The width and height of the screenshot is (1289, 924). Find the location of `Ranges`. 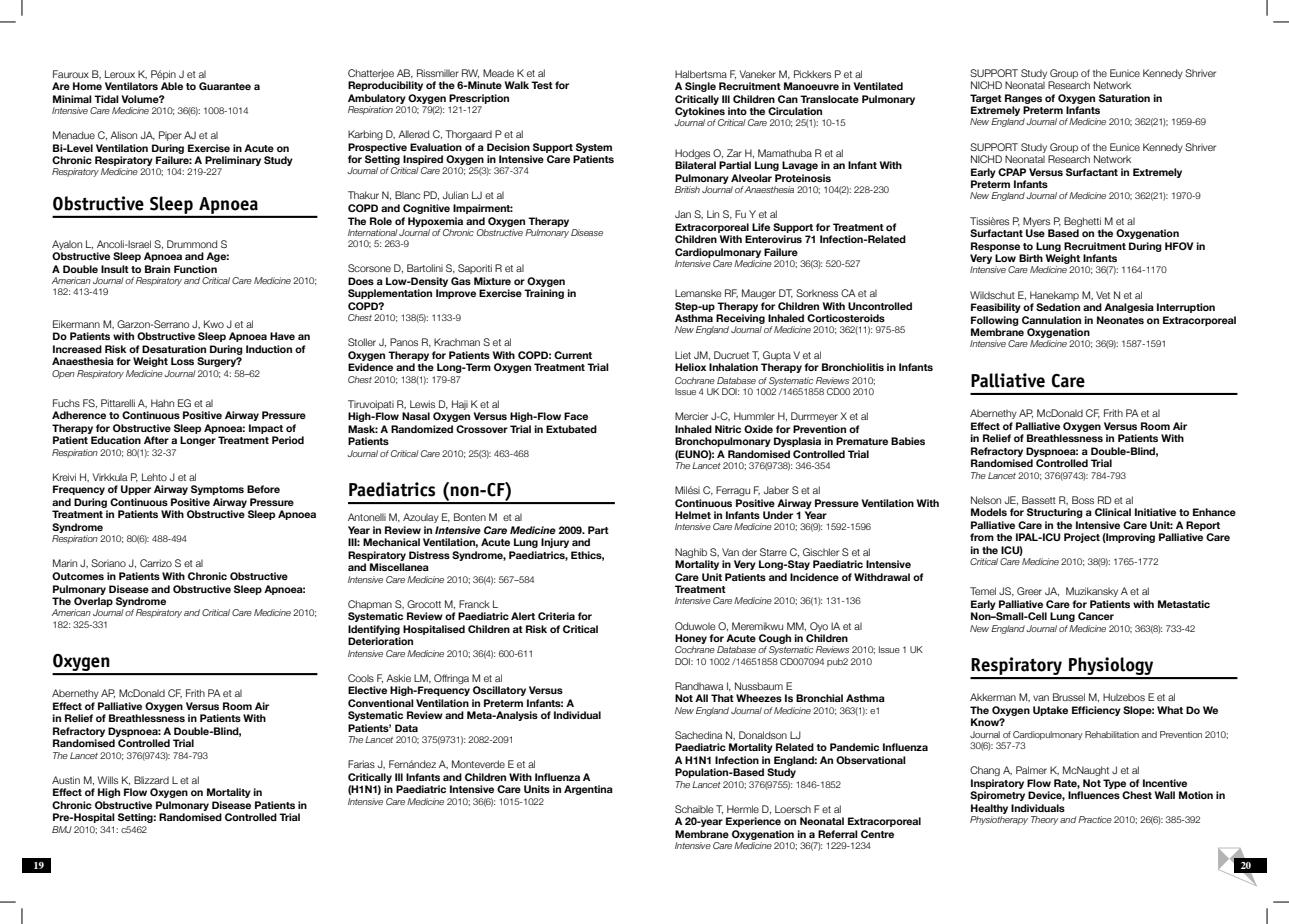

Ranges is located at coordinates (1023, 99).
